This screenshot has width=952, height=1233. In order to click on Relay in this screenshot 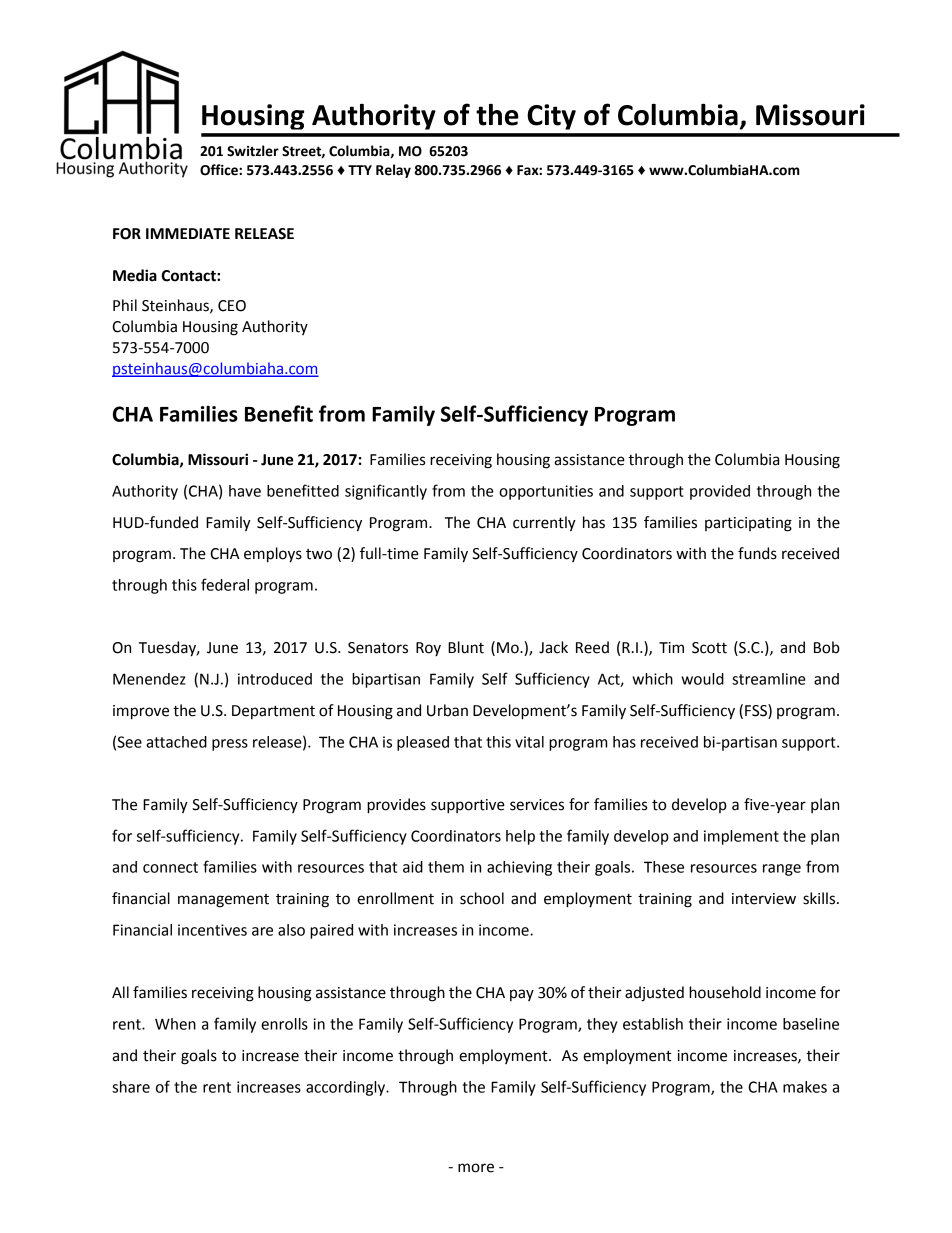, I will do `click(393, 171)`.
